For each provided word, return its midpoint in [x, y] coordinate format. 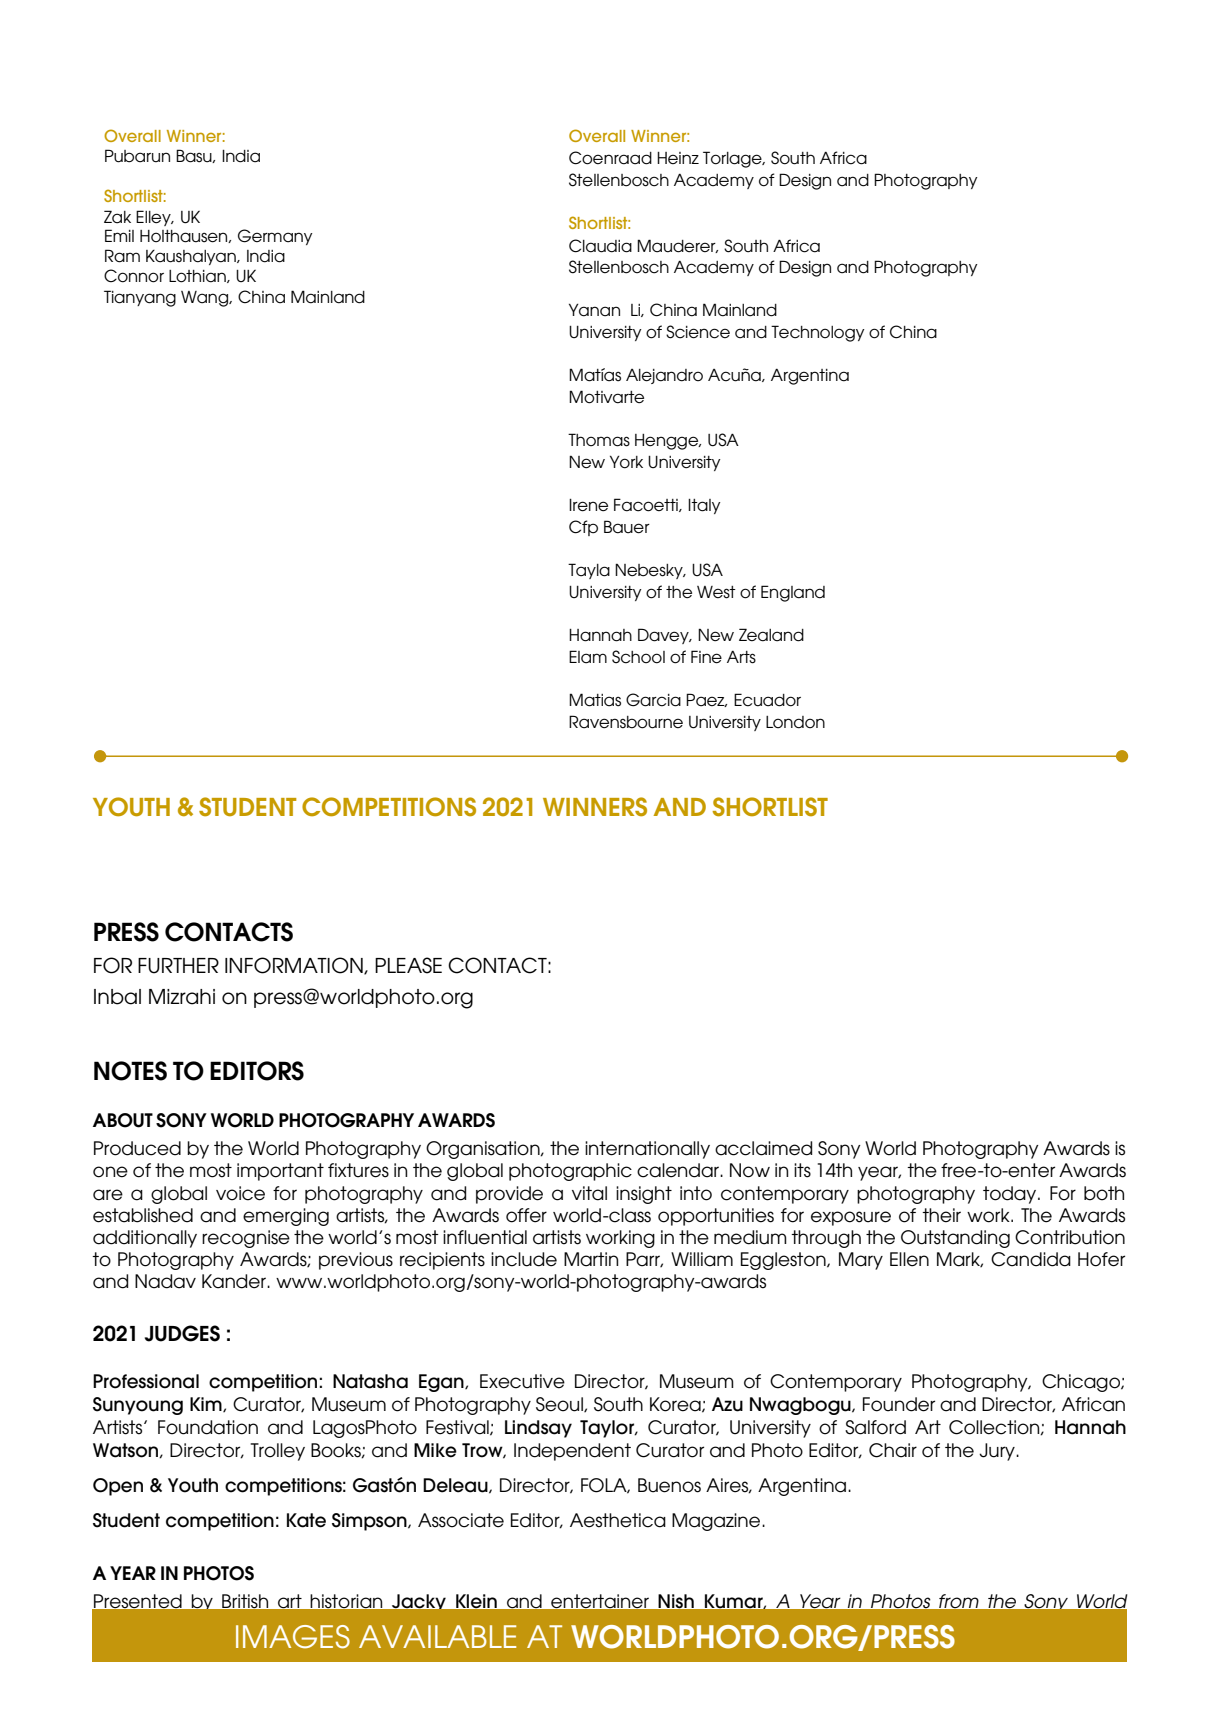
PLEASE [408, 965]
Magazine [717, 1522]
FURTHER [178, 966]
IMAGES [293, 1637]
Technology [818, 333]
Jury [998, 1452]
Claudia [600, 246]
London [795, 722]
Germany [275, 237]
